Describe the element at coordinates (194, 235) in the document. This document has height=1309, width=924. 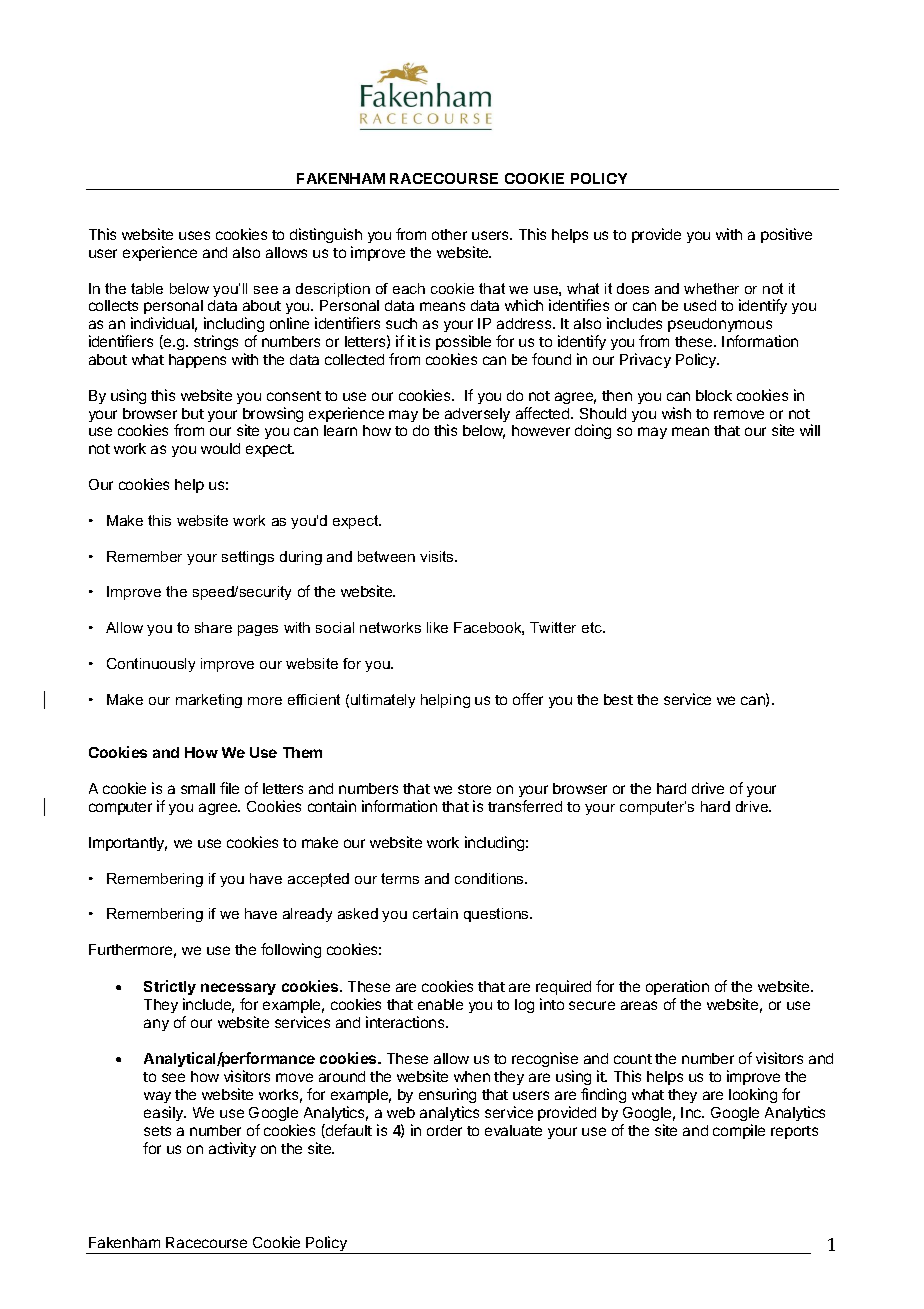
I see `uses` at that location.
